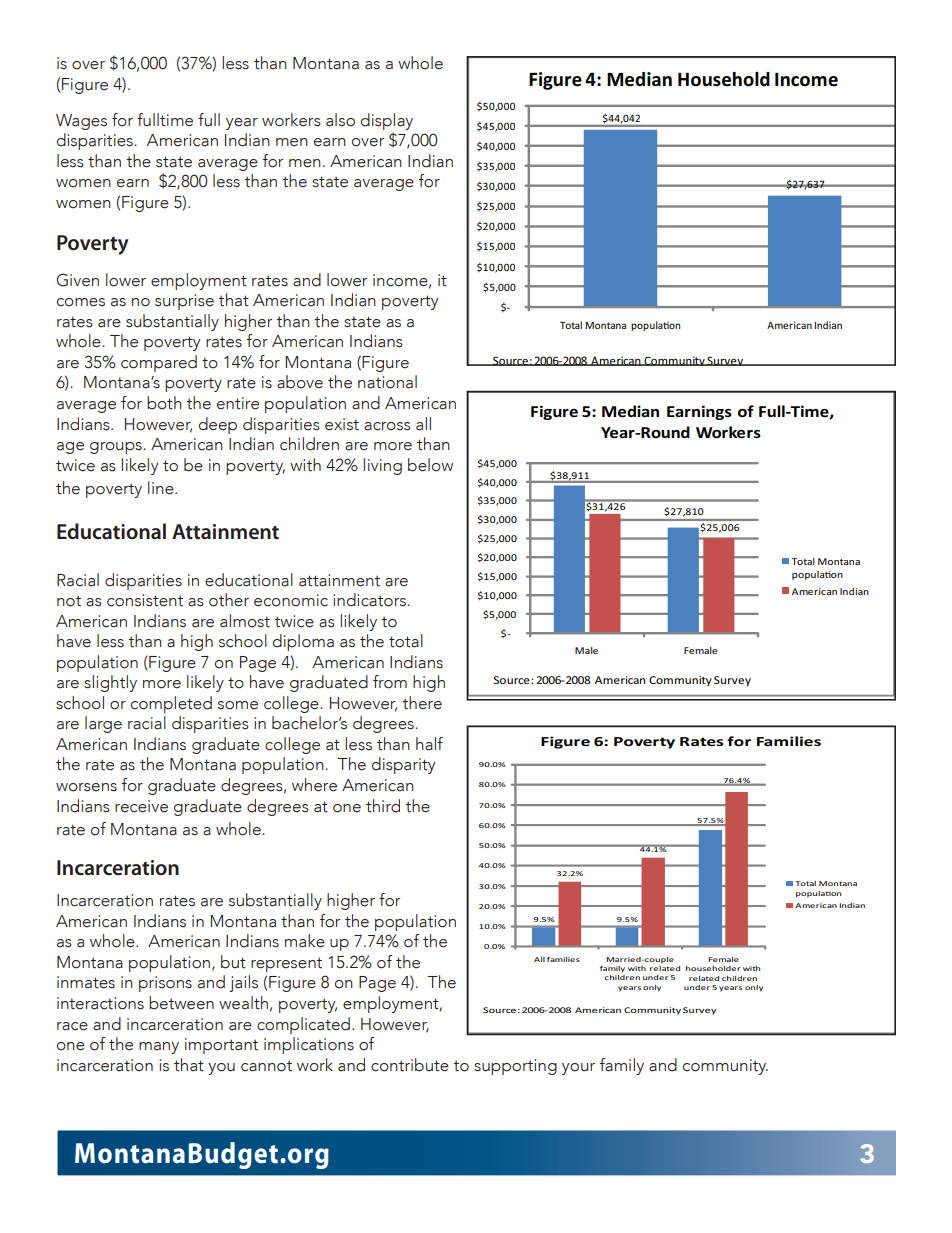 Image resolution: width=952 pixels, height=1233 pixels. Describe the element at coordinates (387, 382) in the document. I see `national` at that location.
